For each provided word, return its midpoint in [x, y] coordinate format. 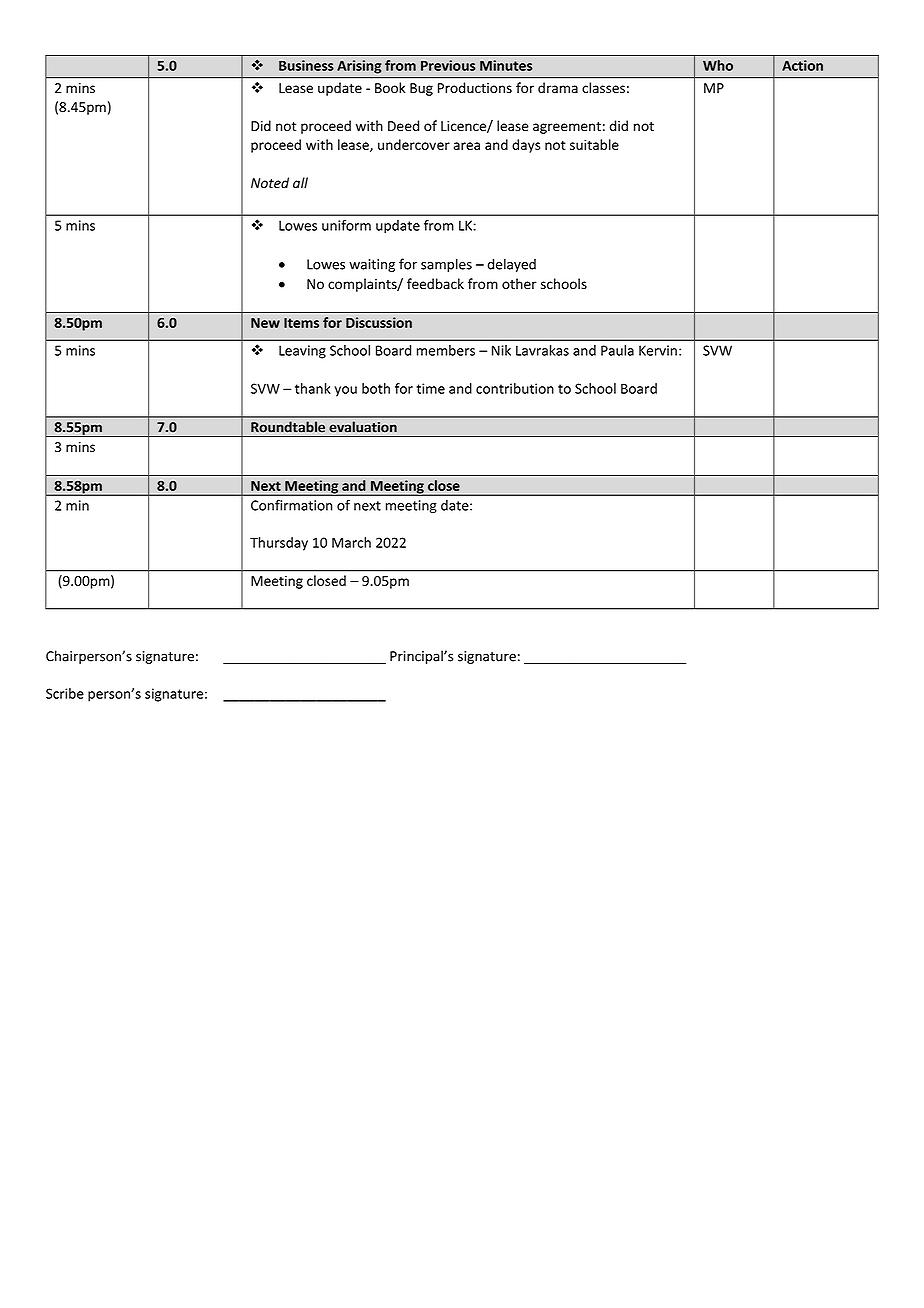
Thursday [279, 544]
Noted [270, 182]
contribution [515, 388]
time [430, 388]
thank [313, 388]
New [265, 323]
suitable [594, 144]
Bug [421, 89]
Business [306, 65]
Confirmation [291, 505]
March [351, 542]
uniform [346, 225]
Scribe [65, 693]
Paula [617, 350]
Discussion [379, 322]
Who [718, 65]
